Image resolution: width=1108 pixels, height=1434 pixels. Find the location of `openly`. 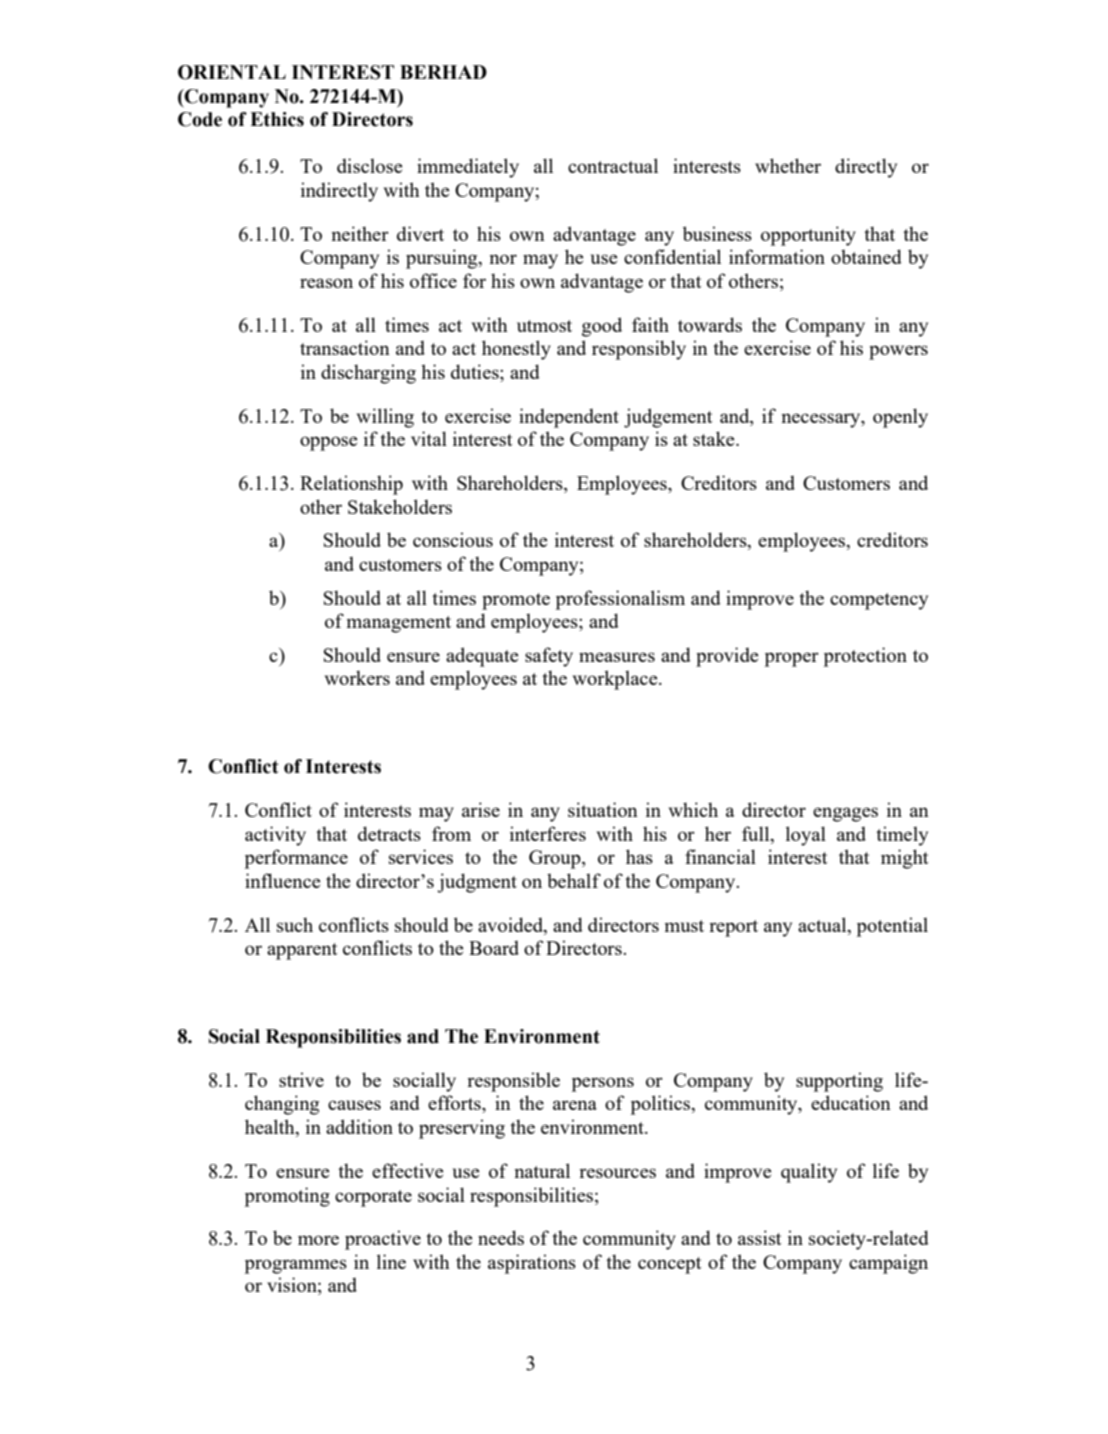

openly is located at coordinates (900, 418).
